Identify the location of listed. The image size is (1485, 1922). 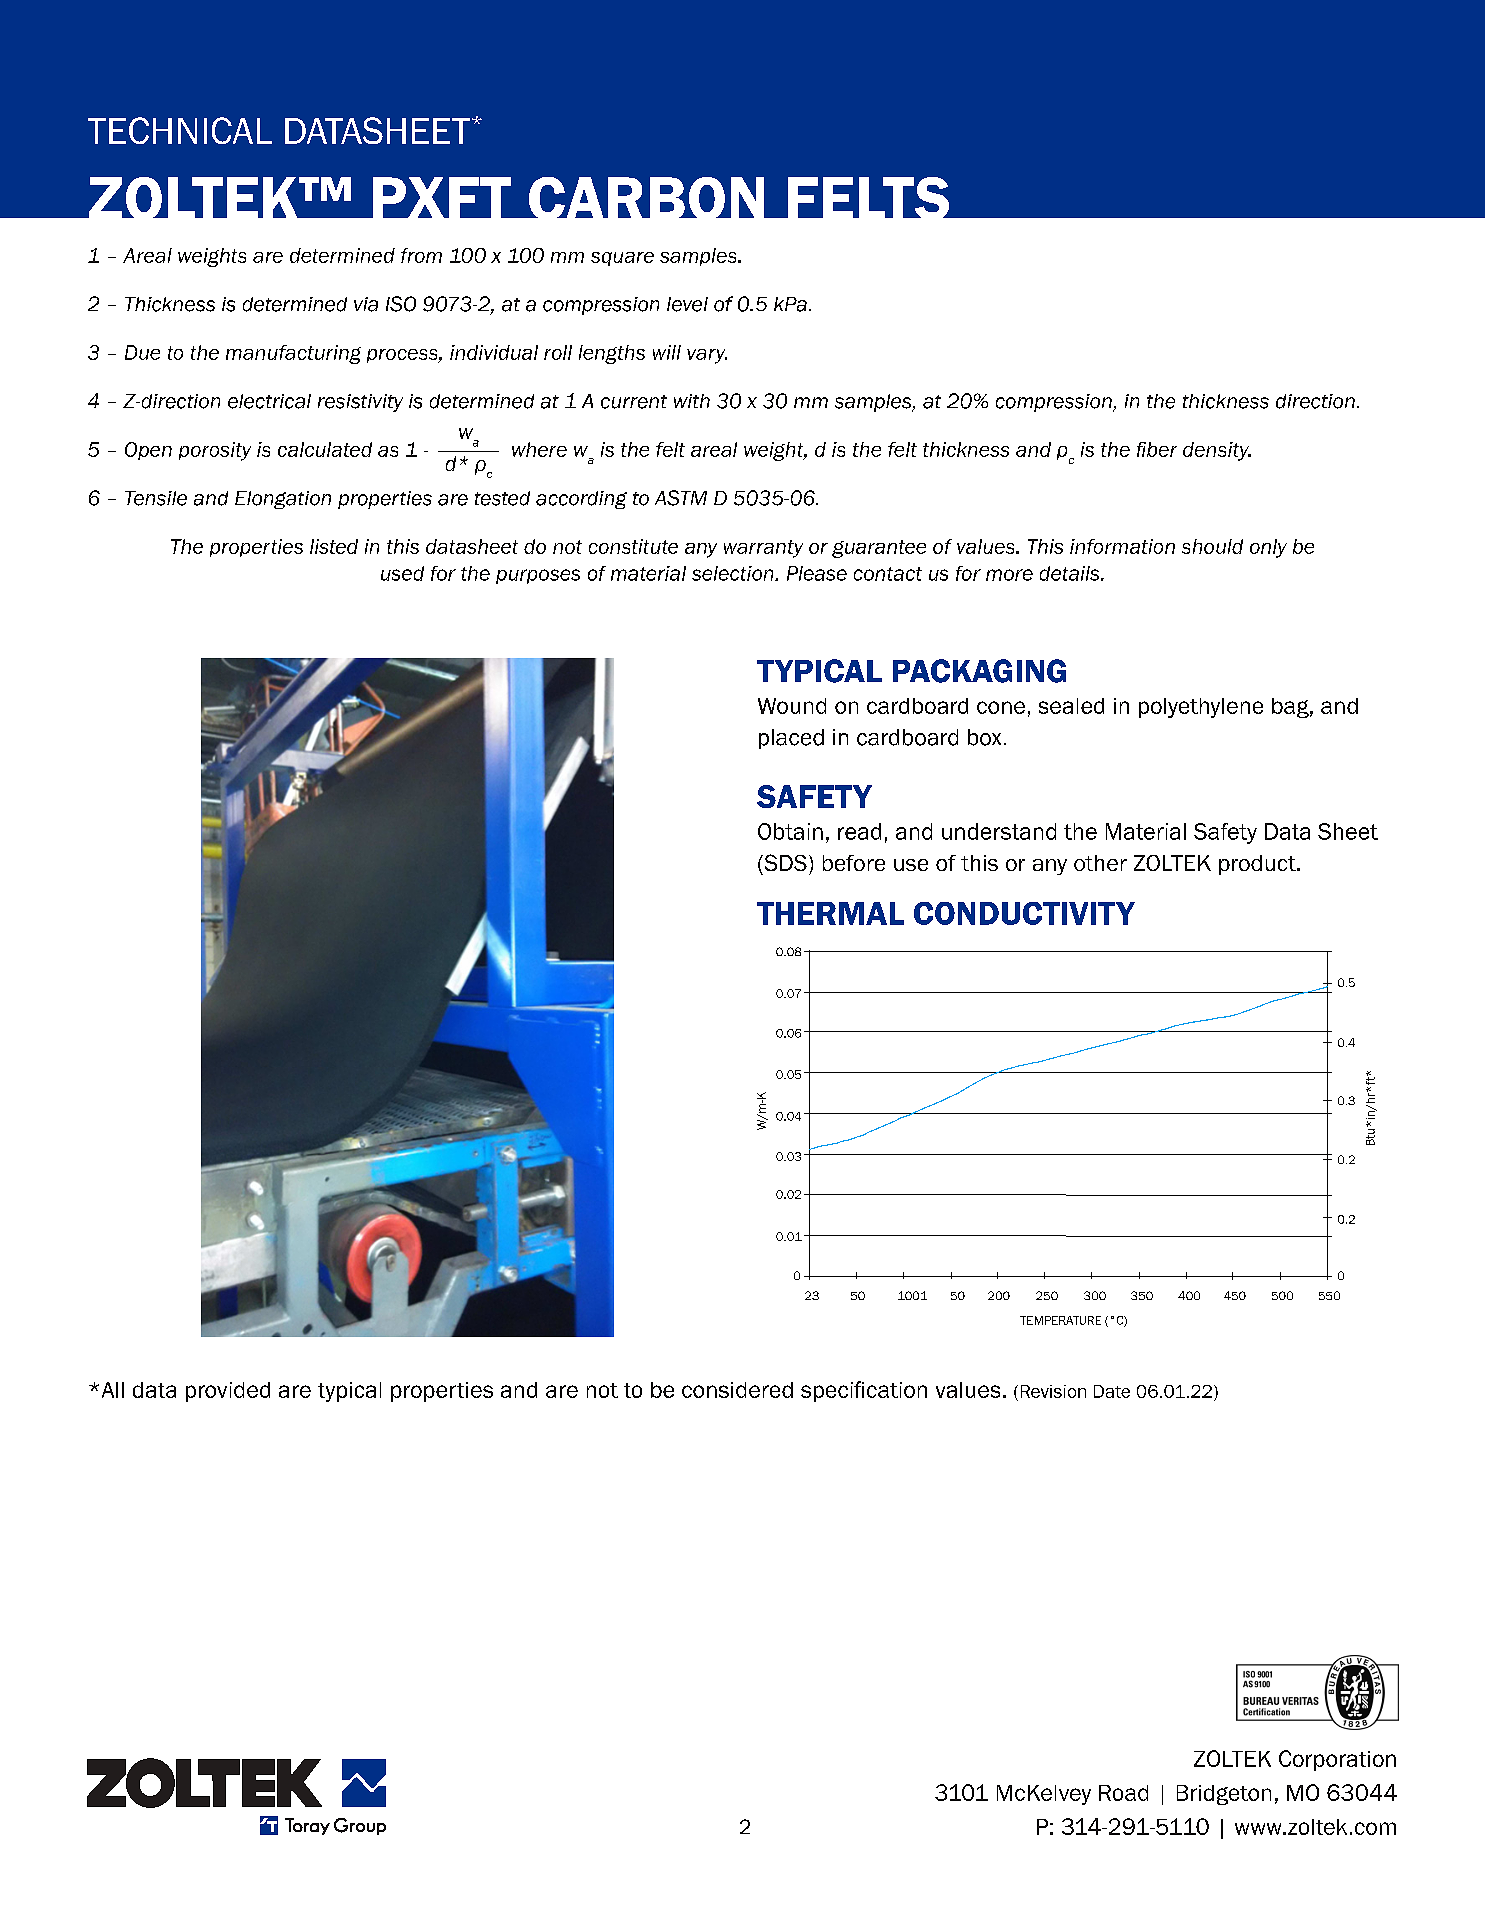
(334, 546).
